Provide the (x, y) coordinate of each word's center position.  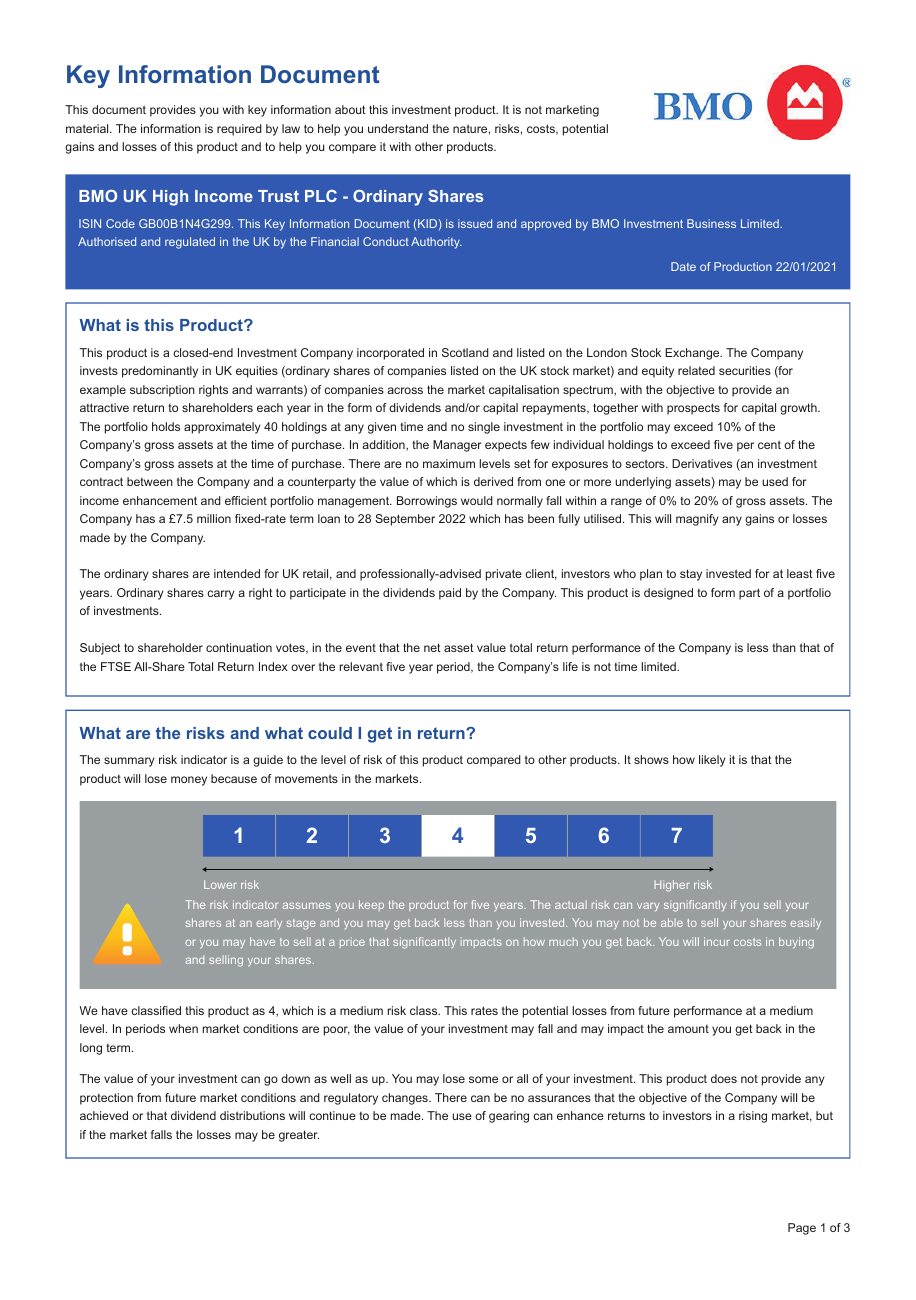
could (330, 733)
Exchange (693, 354)
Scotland (465, 352)
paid (450, 594)
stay (691, 575)
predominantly (160, 372)
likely (712, 761)
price (352, 942)
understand (398, 128)
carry (221, 595)
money (189, 781)
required (239, 130)
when (183, 1028)
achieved (104, 1115)
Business (711, 223)
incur (717, 941)
